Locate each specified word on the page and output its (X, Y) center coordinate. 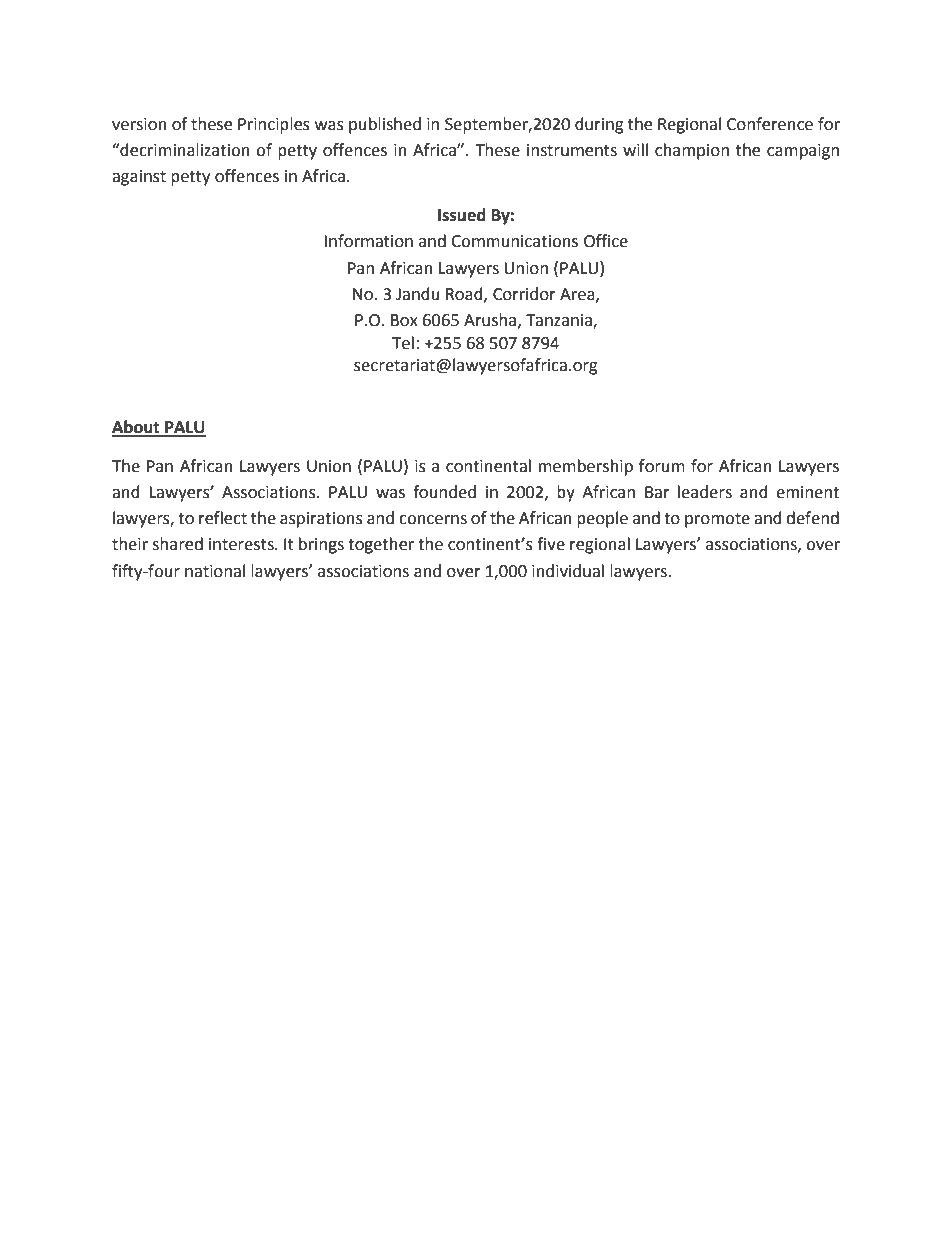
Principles (274, 125)
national (215, 571)
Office (606, 241)
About (137, 428)
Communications (514, 241)
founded (444, 492)
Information (368, 241)
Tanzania (560, 321)
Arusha (491, 320)
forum (662, 466)
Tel (403, 343)
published (385, 125)
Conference (770, 124)
